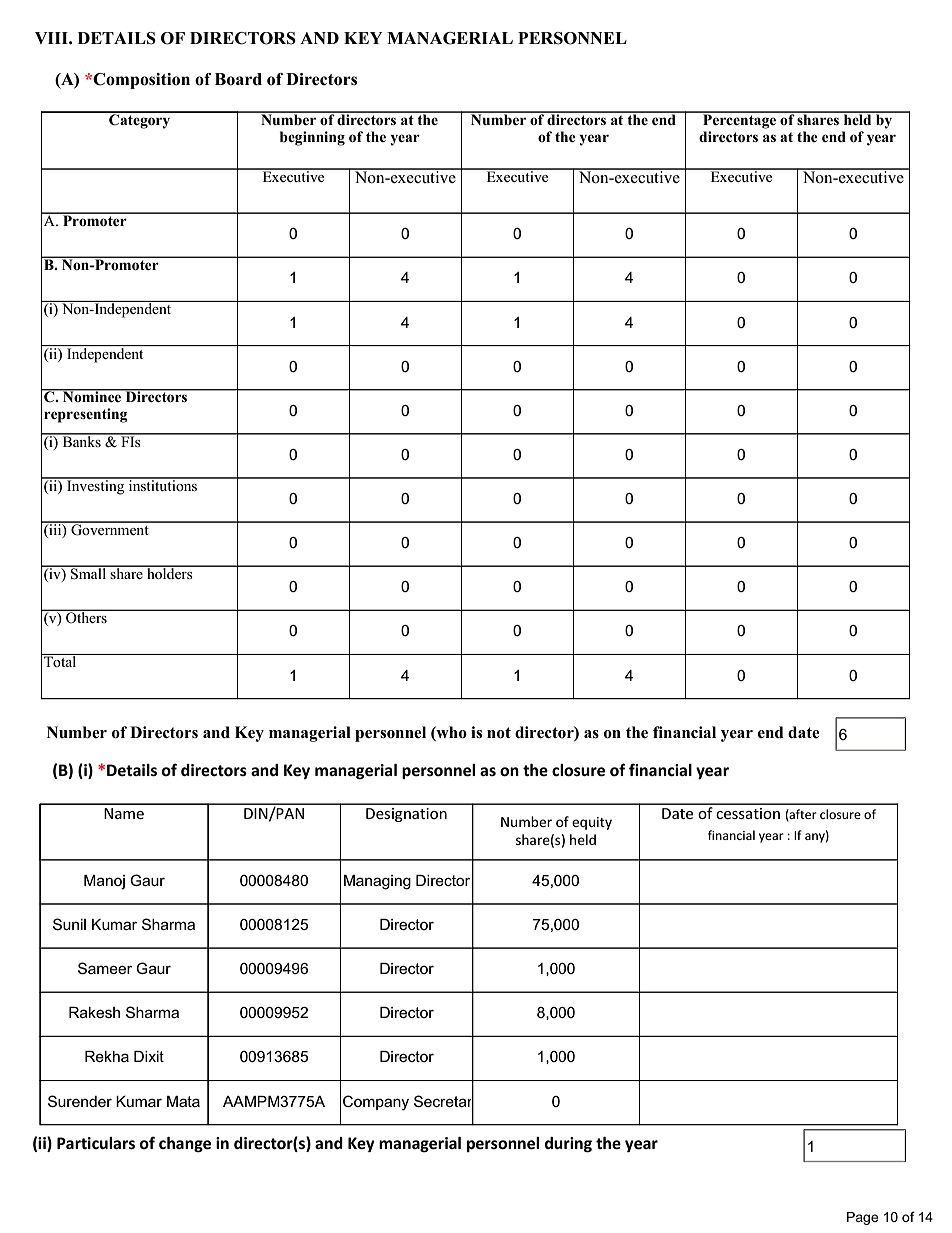 Image resolution: width=952 pixels, height=1233 pixels. I want to click on beginning, so click(312, 138).
